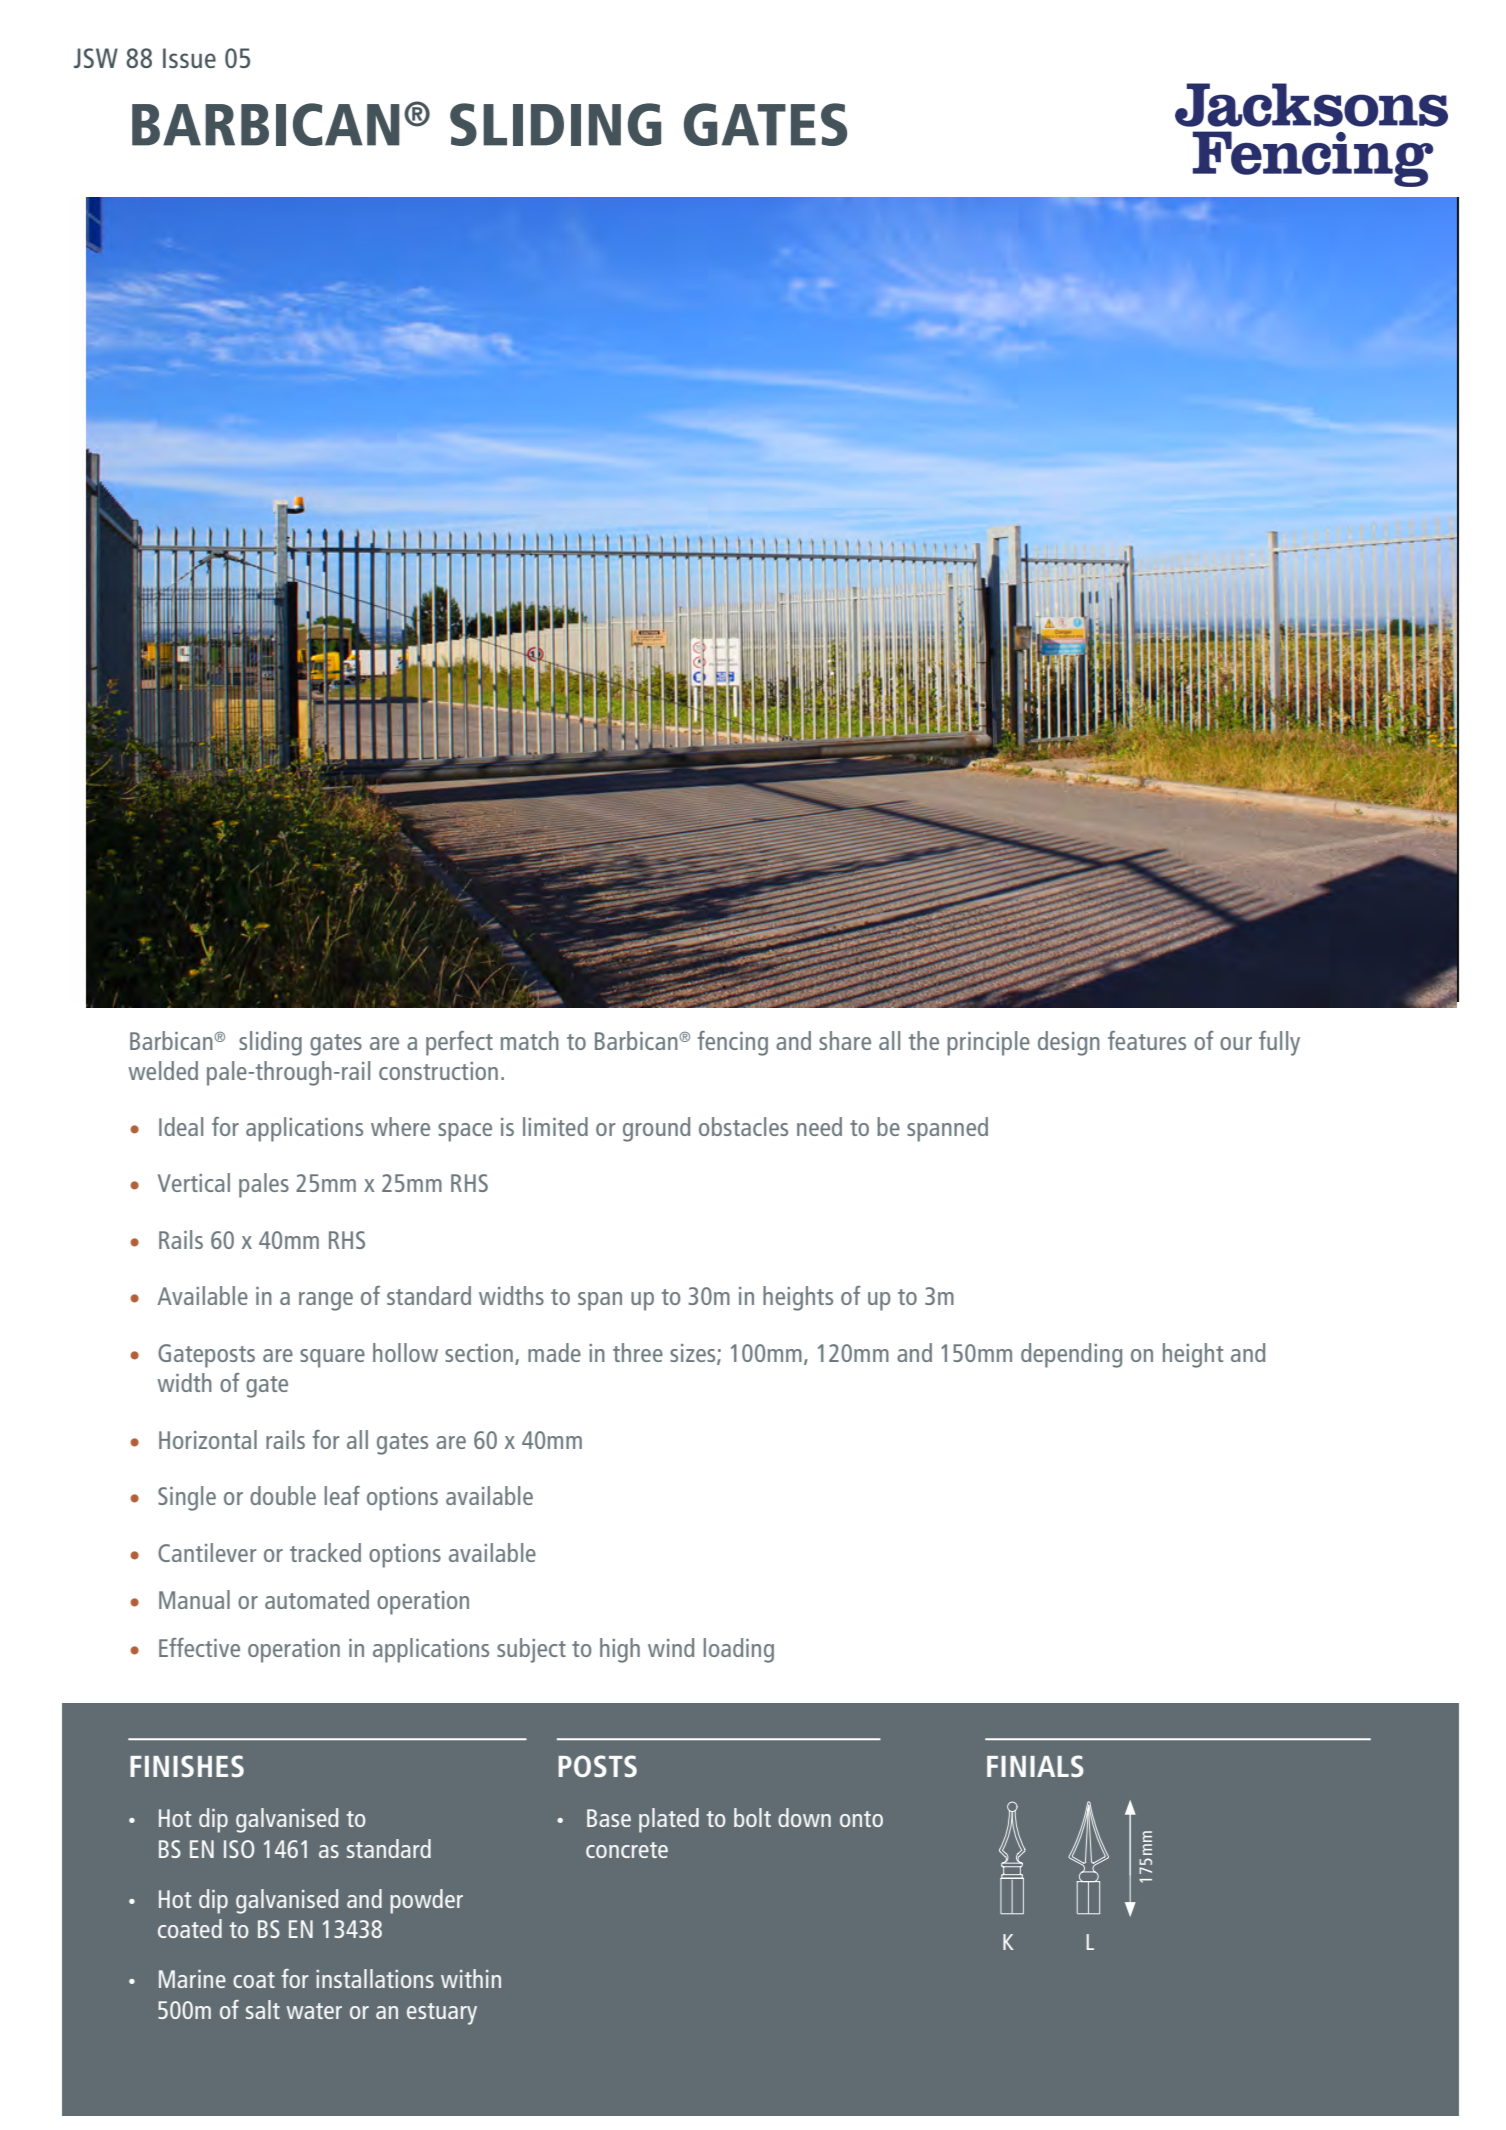 The width and height of the image is (1506, 2130). What do you see at coordinates (189, 58) in the image?
I see `Issue` at bounding box center [189, 58].
